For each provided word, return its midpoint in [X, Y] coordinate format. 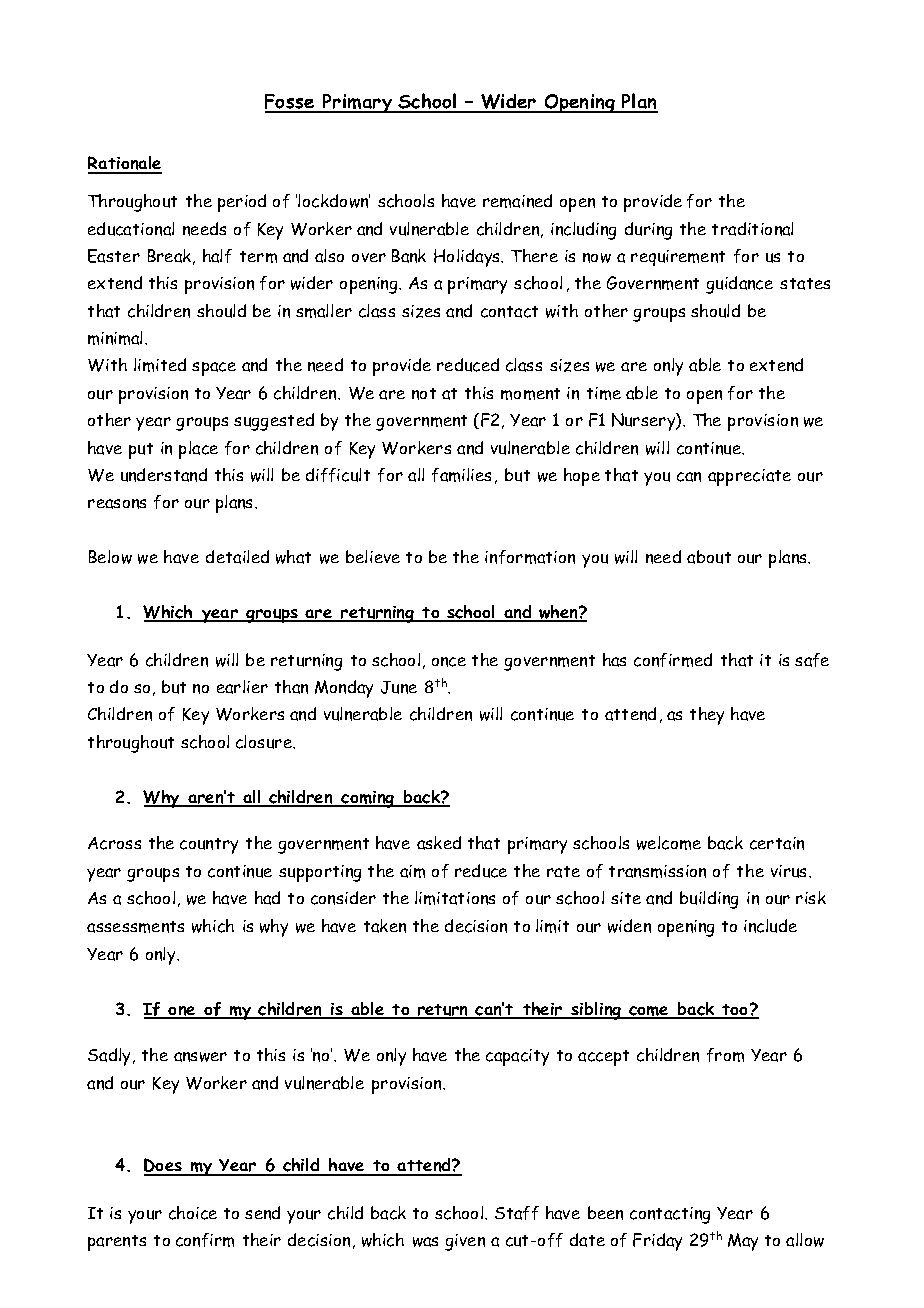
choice [193, 1213]
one [182, 1012]
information [530, 557]
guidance [739, 285]
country [209, 846]
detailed [237, 557]
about [709, 557]
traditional [752, 229]
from [725, 1055]
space [214, 369]
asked [439, 843]
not [424, 394]
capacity [517, 1057]
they [707, 716]
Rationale [125, 164]
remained [517, 201]
